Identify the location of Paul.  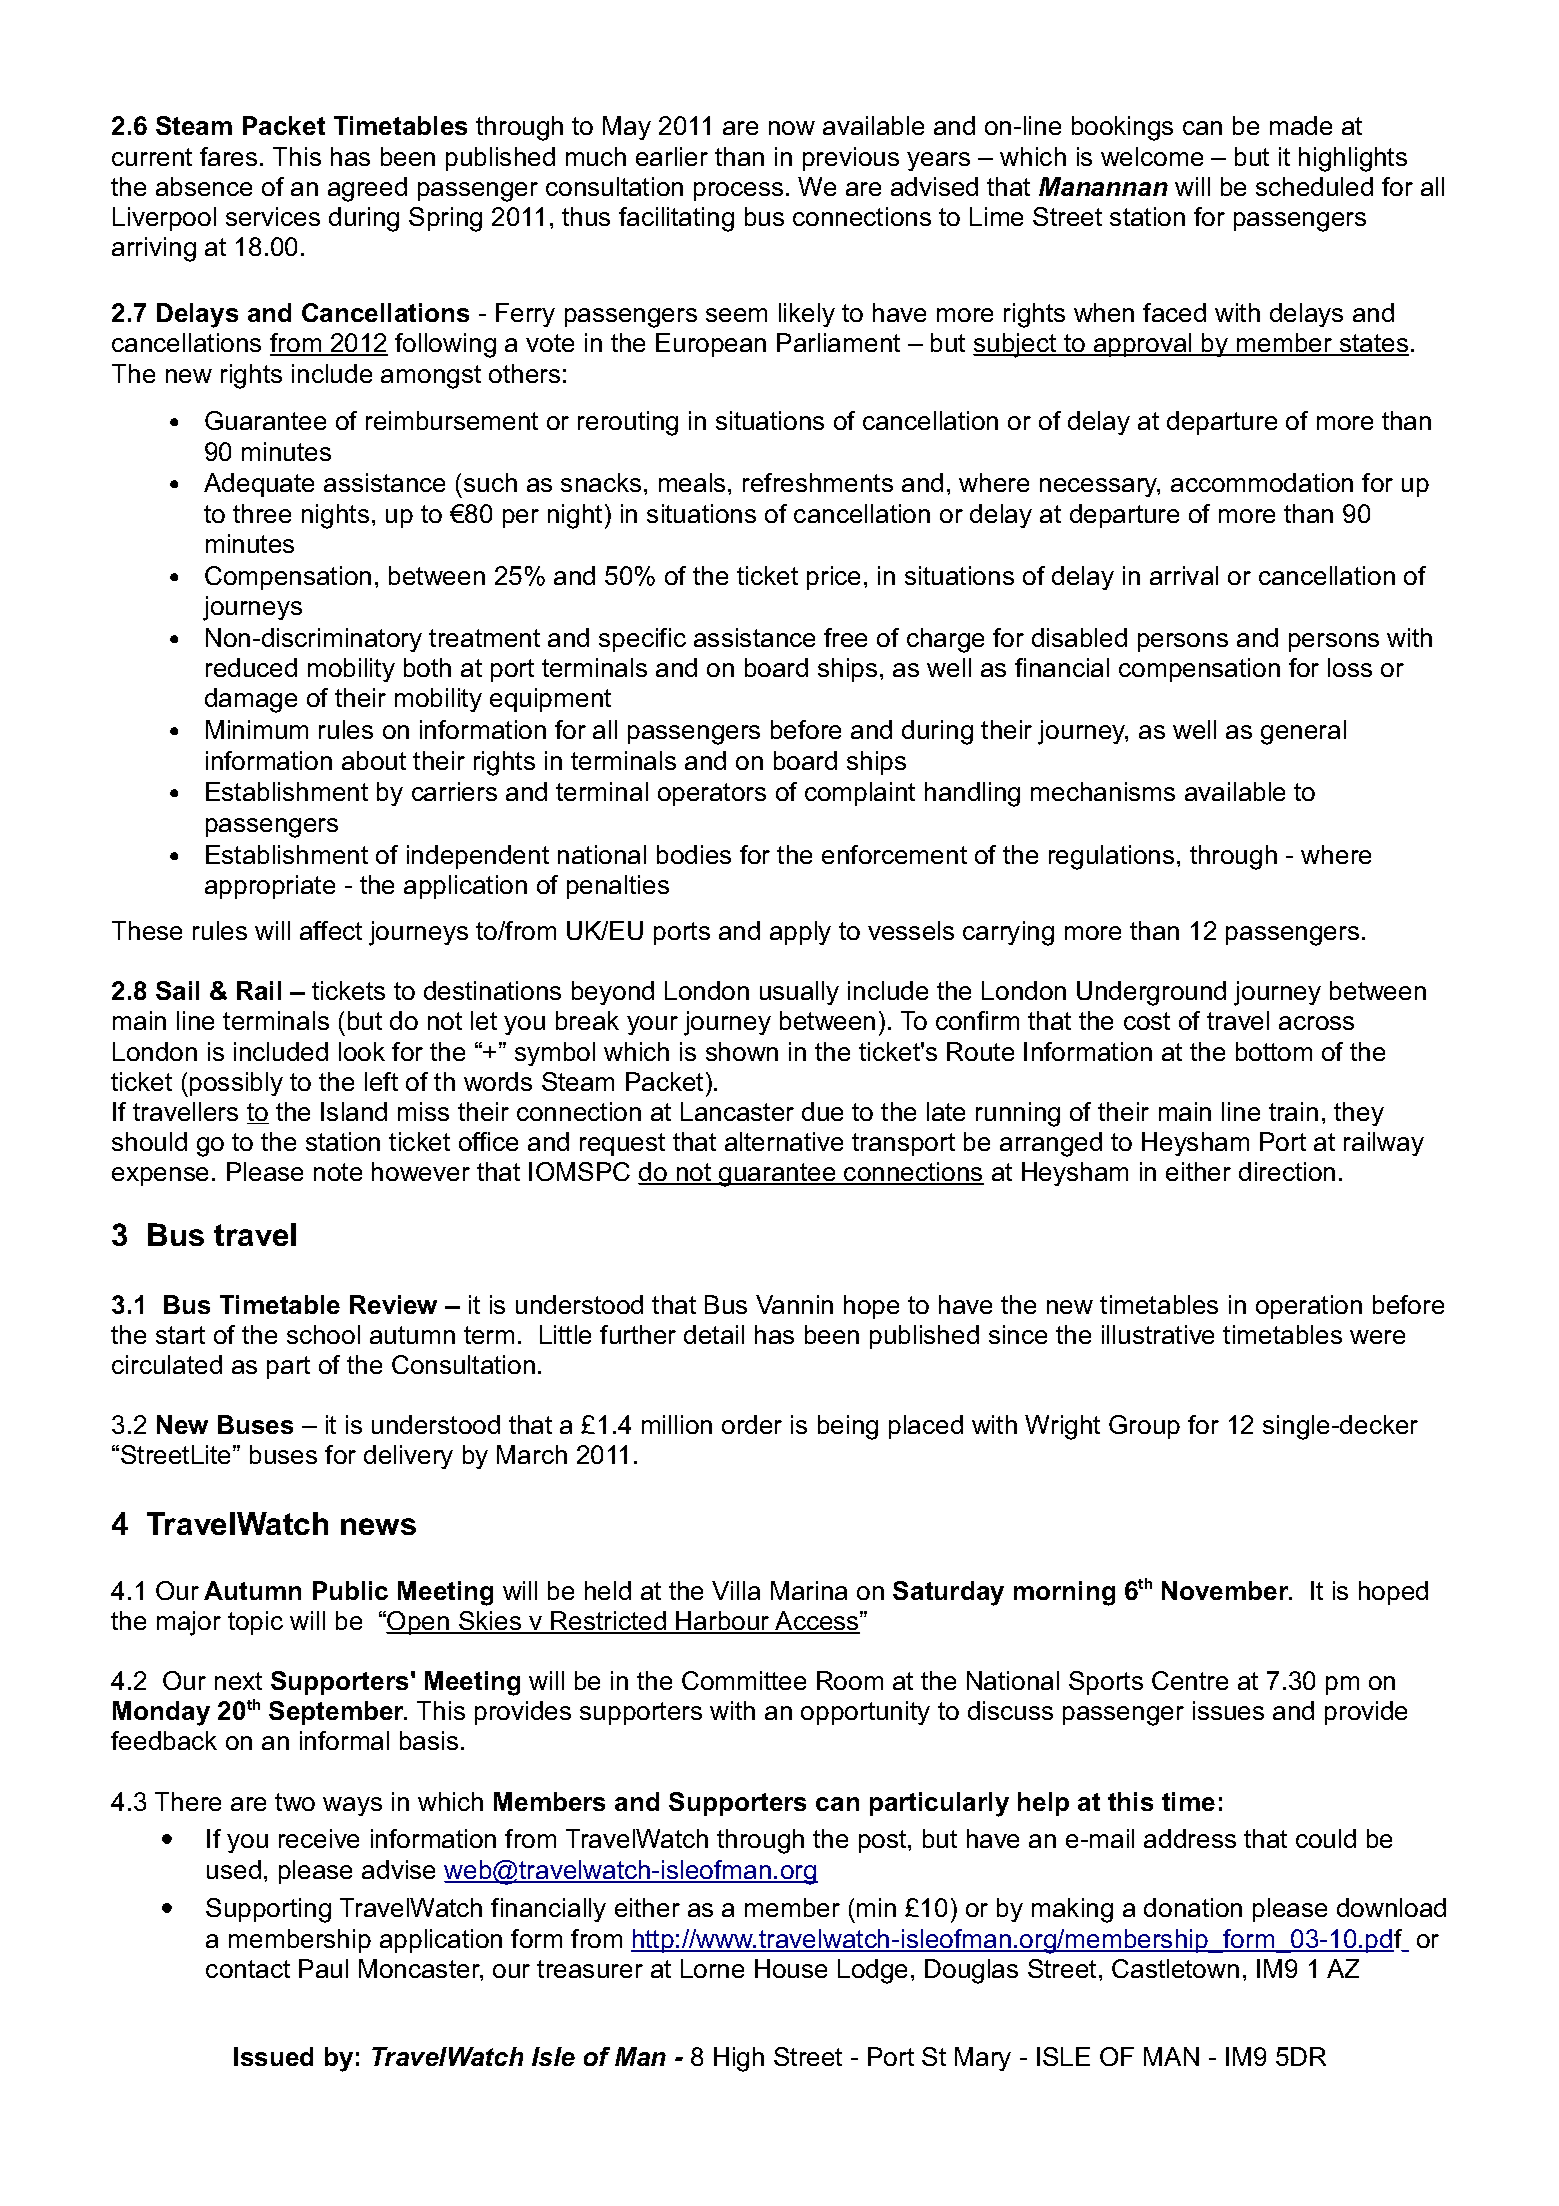
(323, 1968).
